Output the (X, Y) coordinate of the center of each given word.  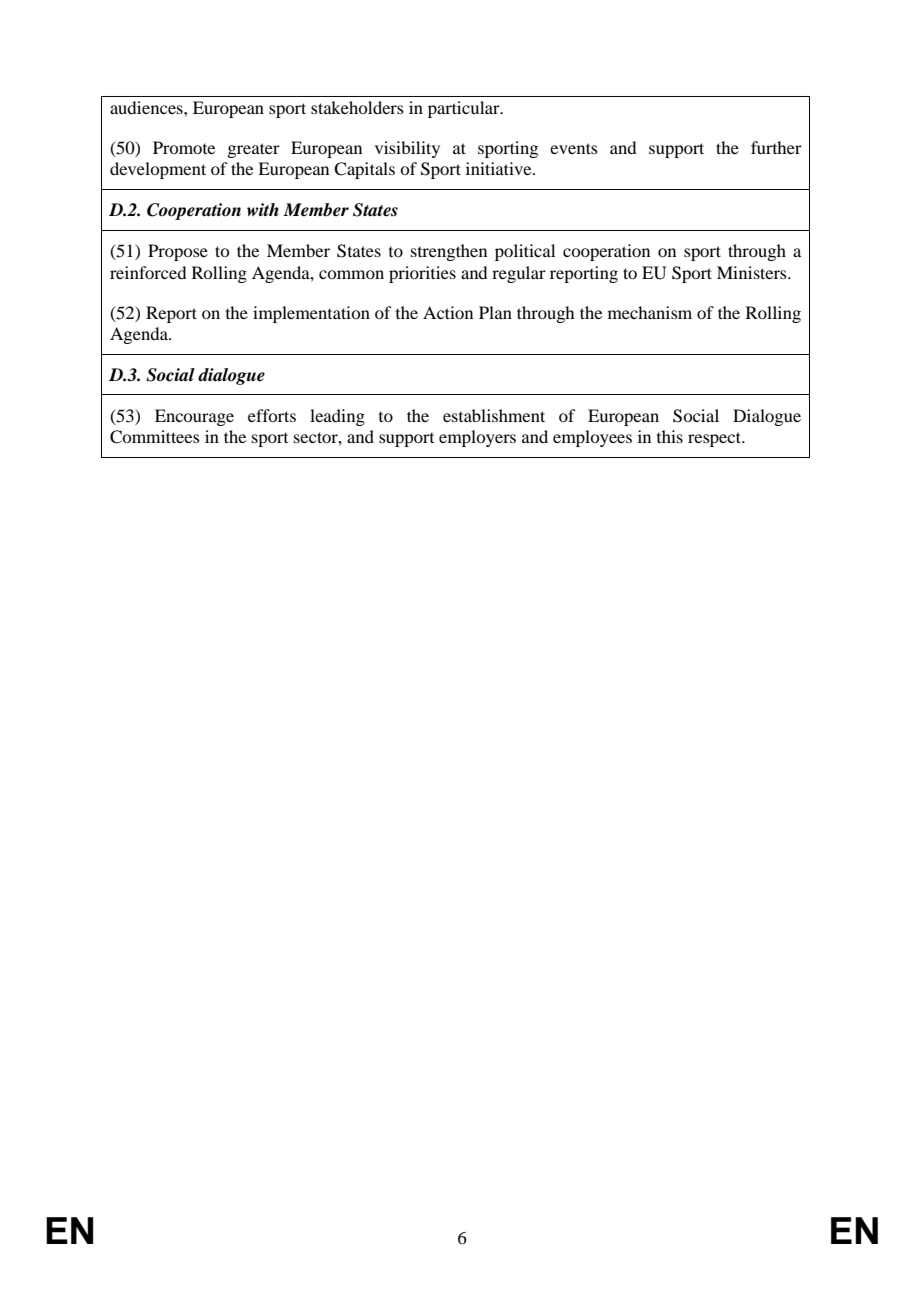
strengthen (449, 252)
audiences (147, 107)
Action (448, 312)
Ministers (753, 272)
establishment (494, 415)
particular (465, 109)
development (158, 170)
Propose (178, 252)
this (670, 436)
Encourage (194, 417)
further (776, 147)
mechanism (650, 312)
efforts (272, 415)
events (574, 148)
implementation (311, 314)
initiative (500, 168)
